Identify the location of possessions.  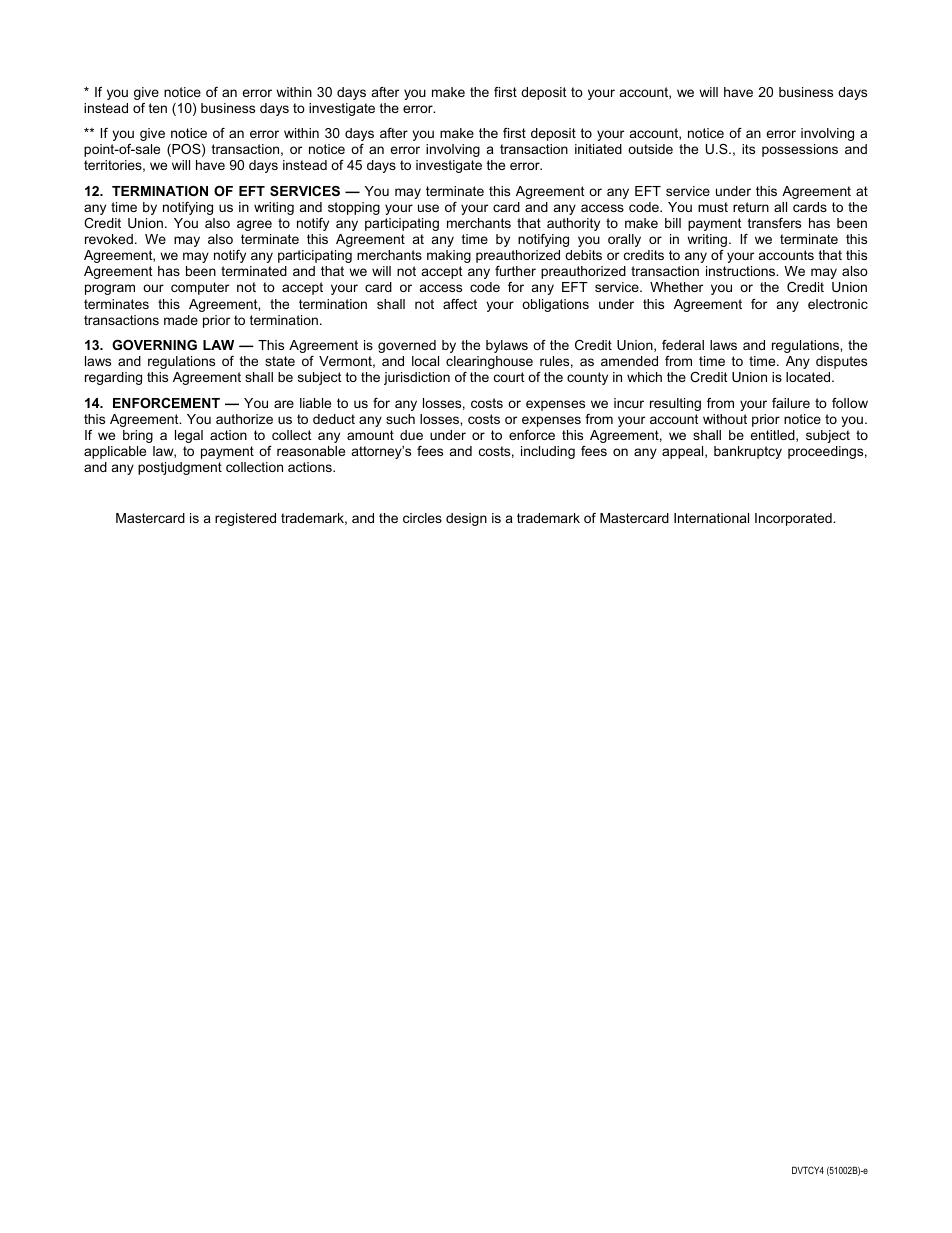
(800, 150).
